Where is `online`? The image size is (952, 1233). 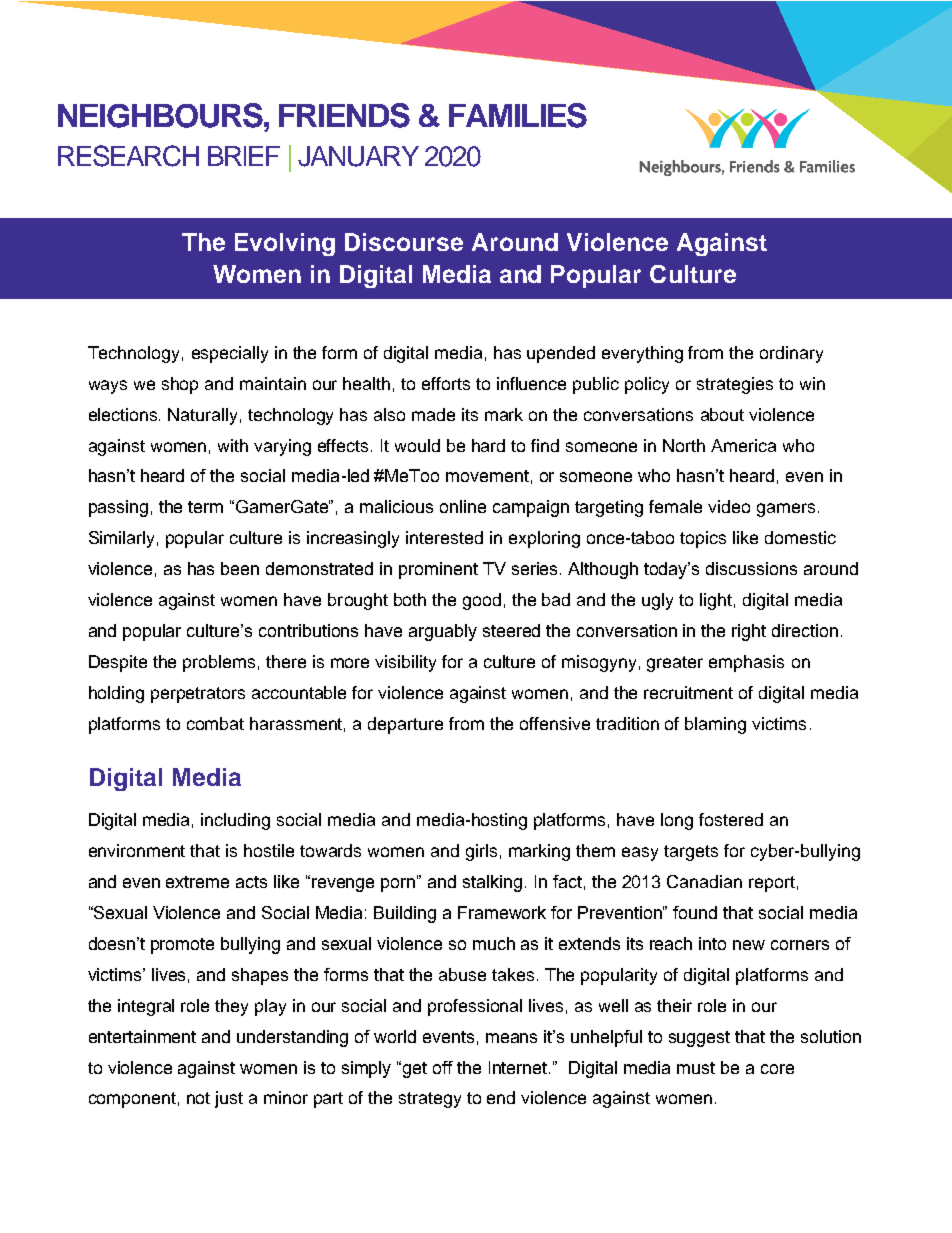
online is located at coordinates (463, 506).
